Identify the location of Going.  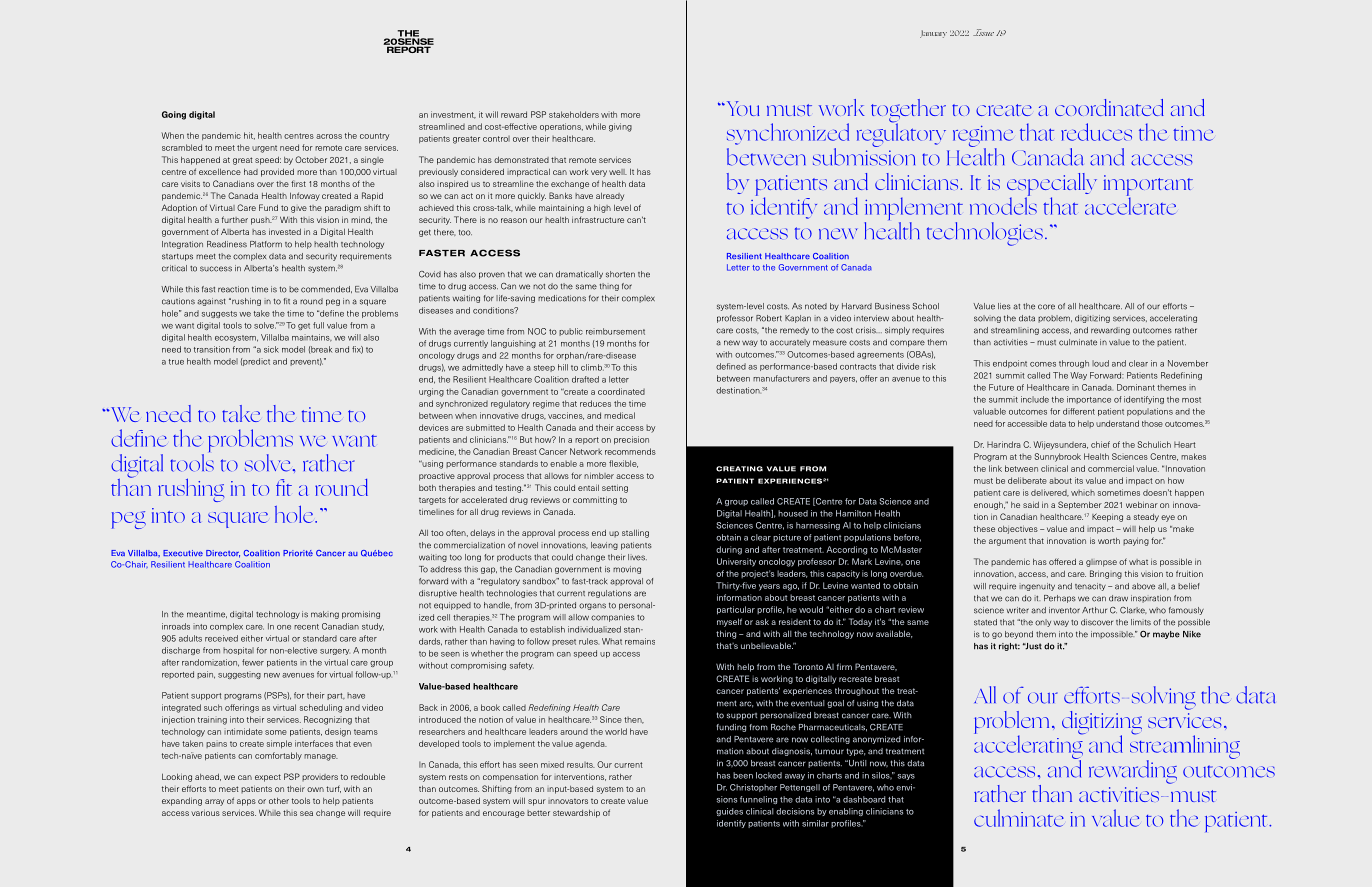
(174, 115).
